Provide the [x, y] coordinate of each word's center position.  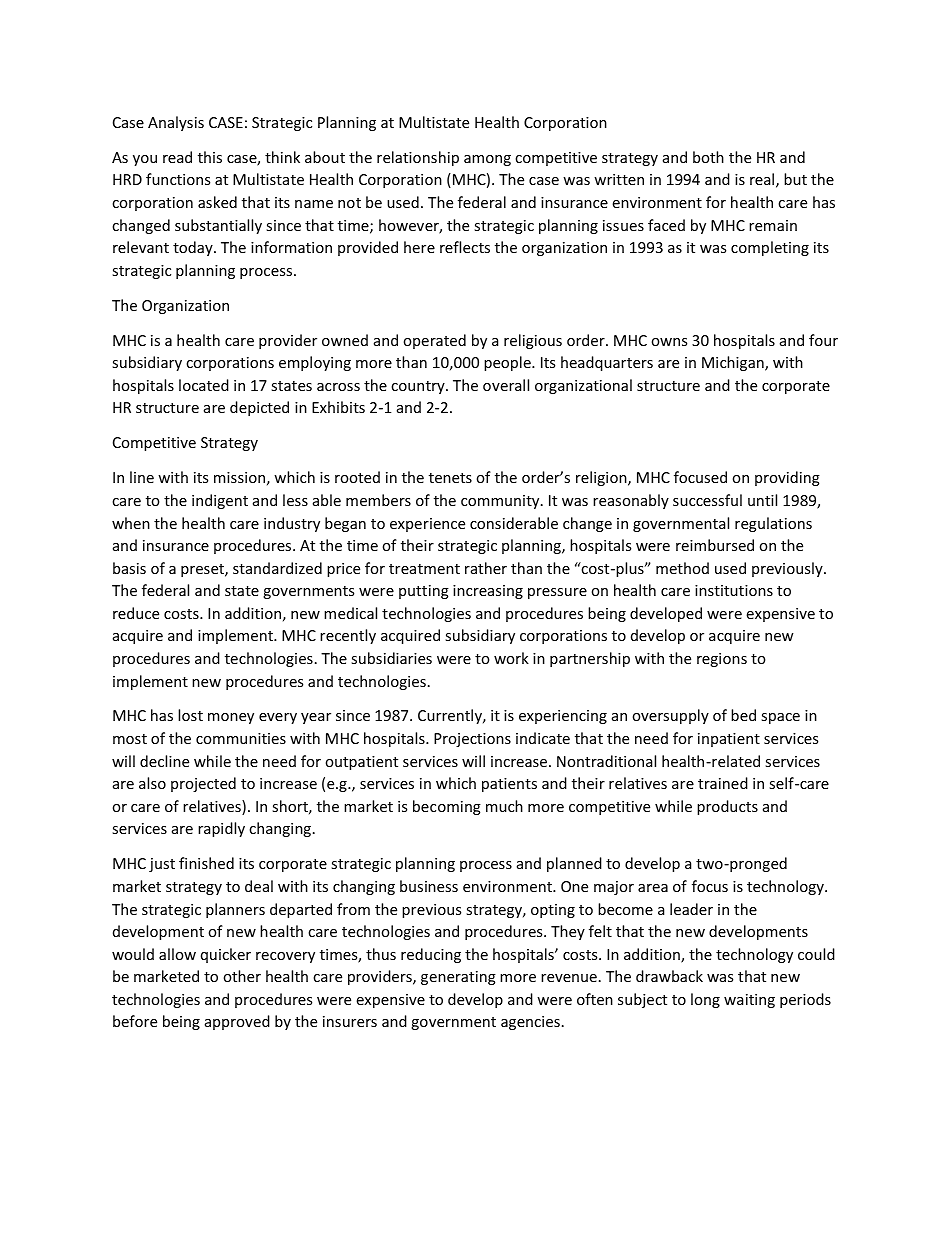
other [242, 976]
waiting [749, 1001]
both [708, 157]
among [487, 160]
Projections [472, 740]
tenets [450, 478]
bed [743, 715]
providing [787, 478]
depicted [259, 408]
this [210, 157]
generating [458, 978]
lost [190, 715]
